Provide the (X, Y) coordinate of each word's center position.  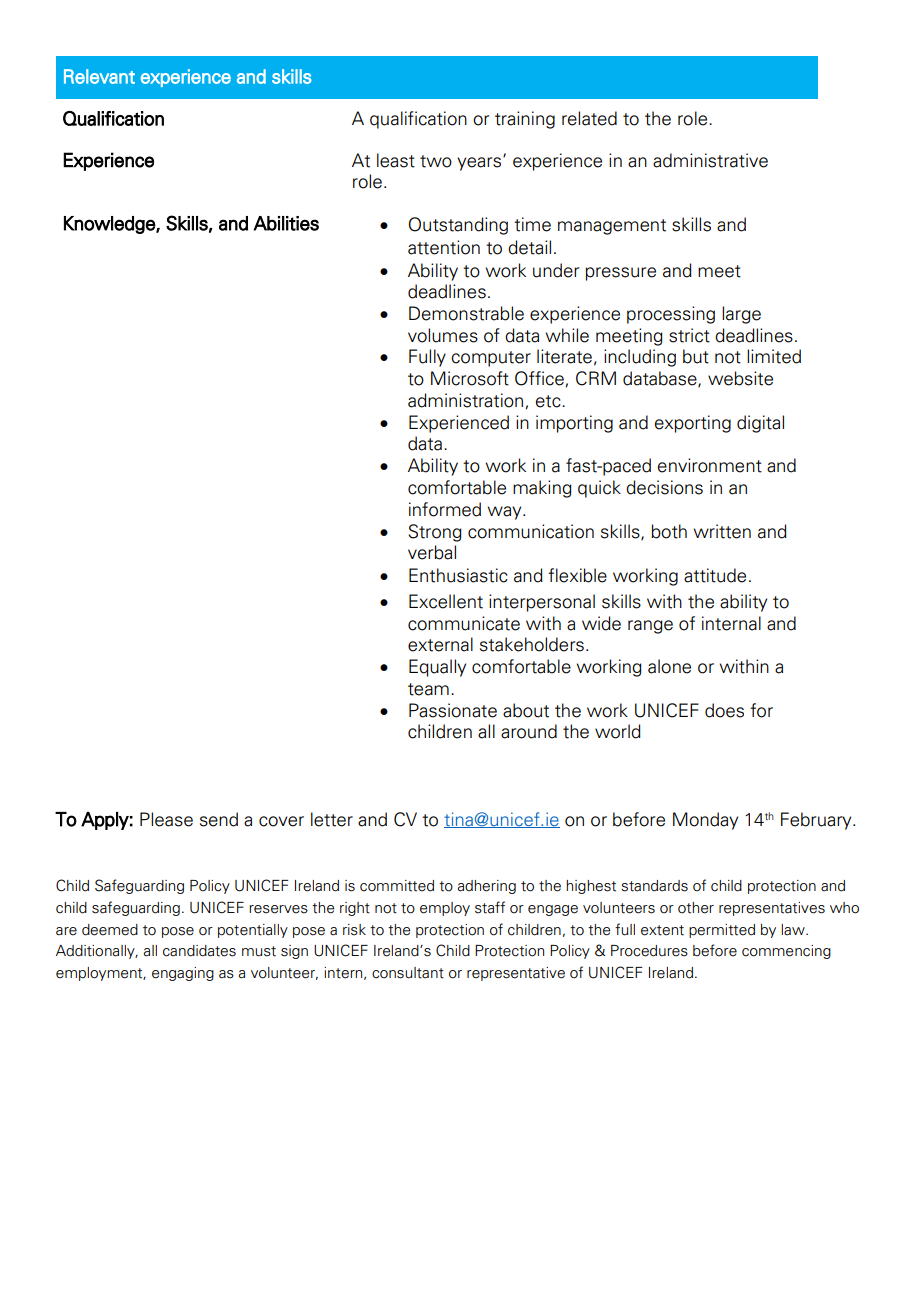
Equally (437, 668)
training (525, 120)
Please (166, 819)
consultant (408, 973)
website (740, 378)
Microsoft (470, 378)
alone (669, 666)
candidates (199, 951)
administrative (710, 160)
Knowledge (110, 225)
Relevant (99, 76)
